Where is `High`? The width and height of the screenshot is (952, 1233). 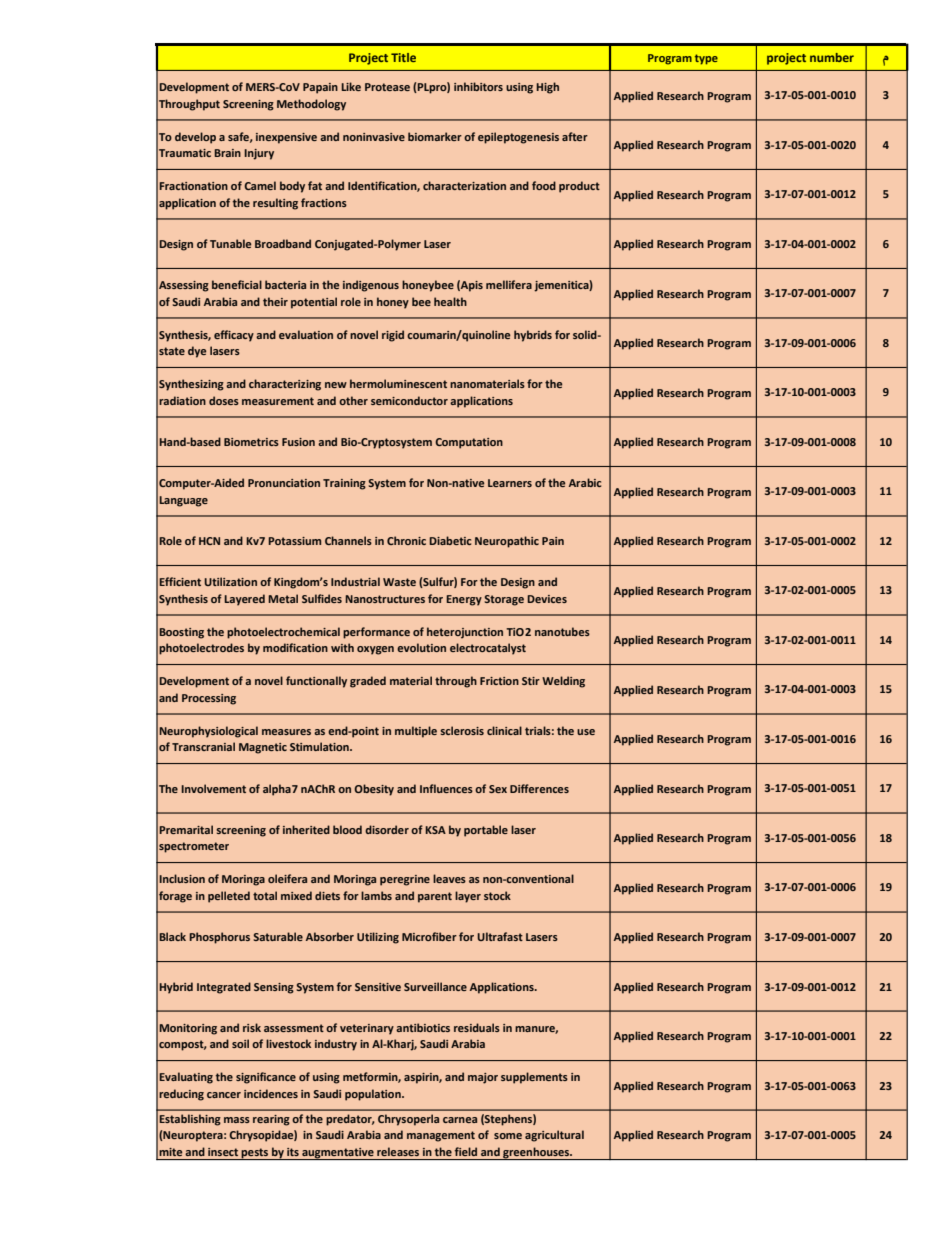
High is located at coordinates (547, 88).
